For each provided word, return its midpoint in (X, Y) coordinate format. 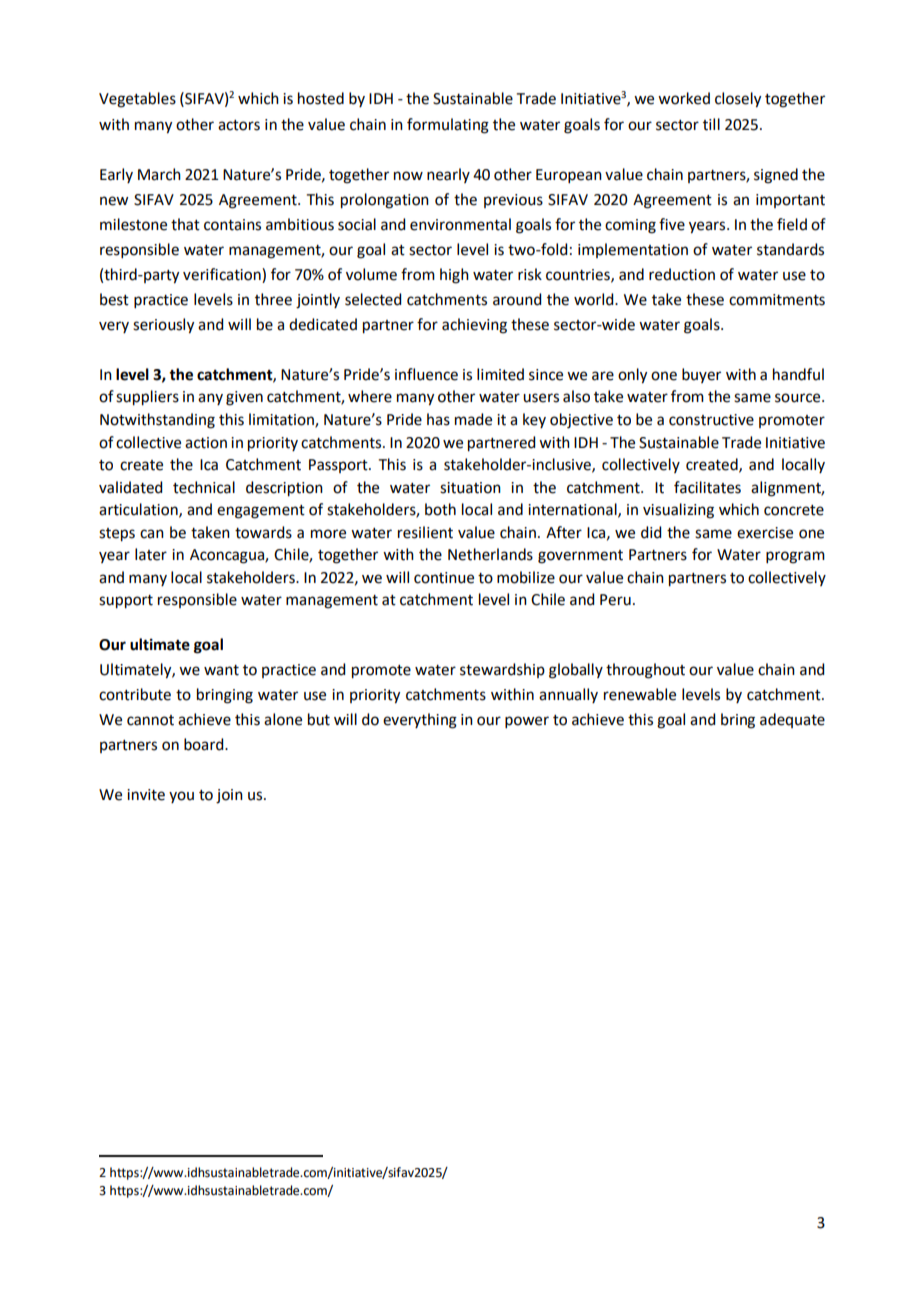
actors (239, 125)
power (527, 722)
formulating (448, 126)
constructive (711, 420)
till (711, 124)
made (473, 419)
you (181, 797)
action (206, 443)
